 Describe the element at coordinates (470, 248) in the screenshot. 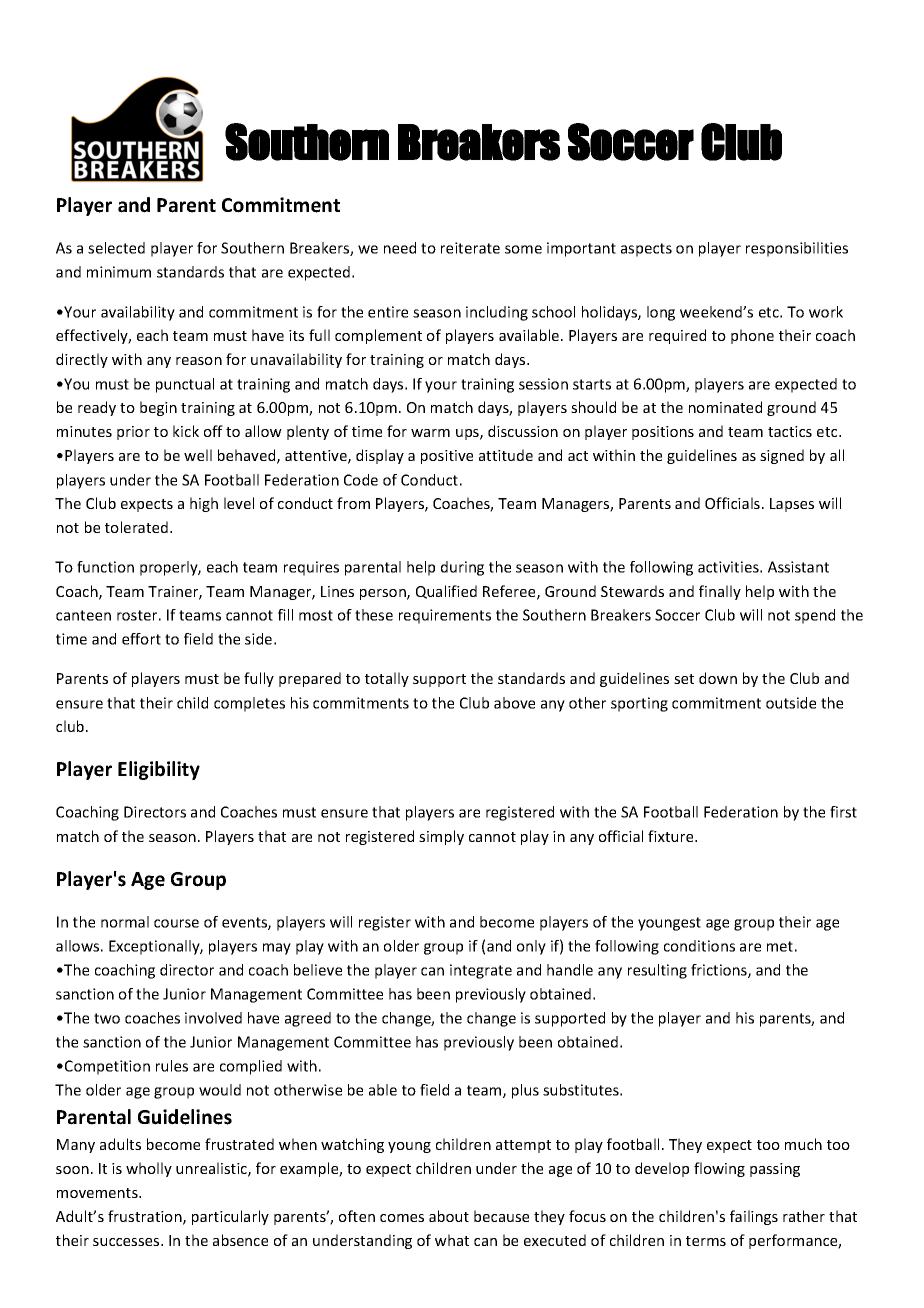

I see `reiterate` at that location.
